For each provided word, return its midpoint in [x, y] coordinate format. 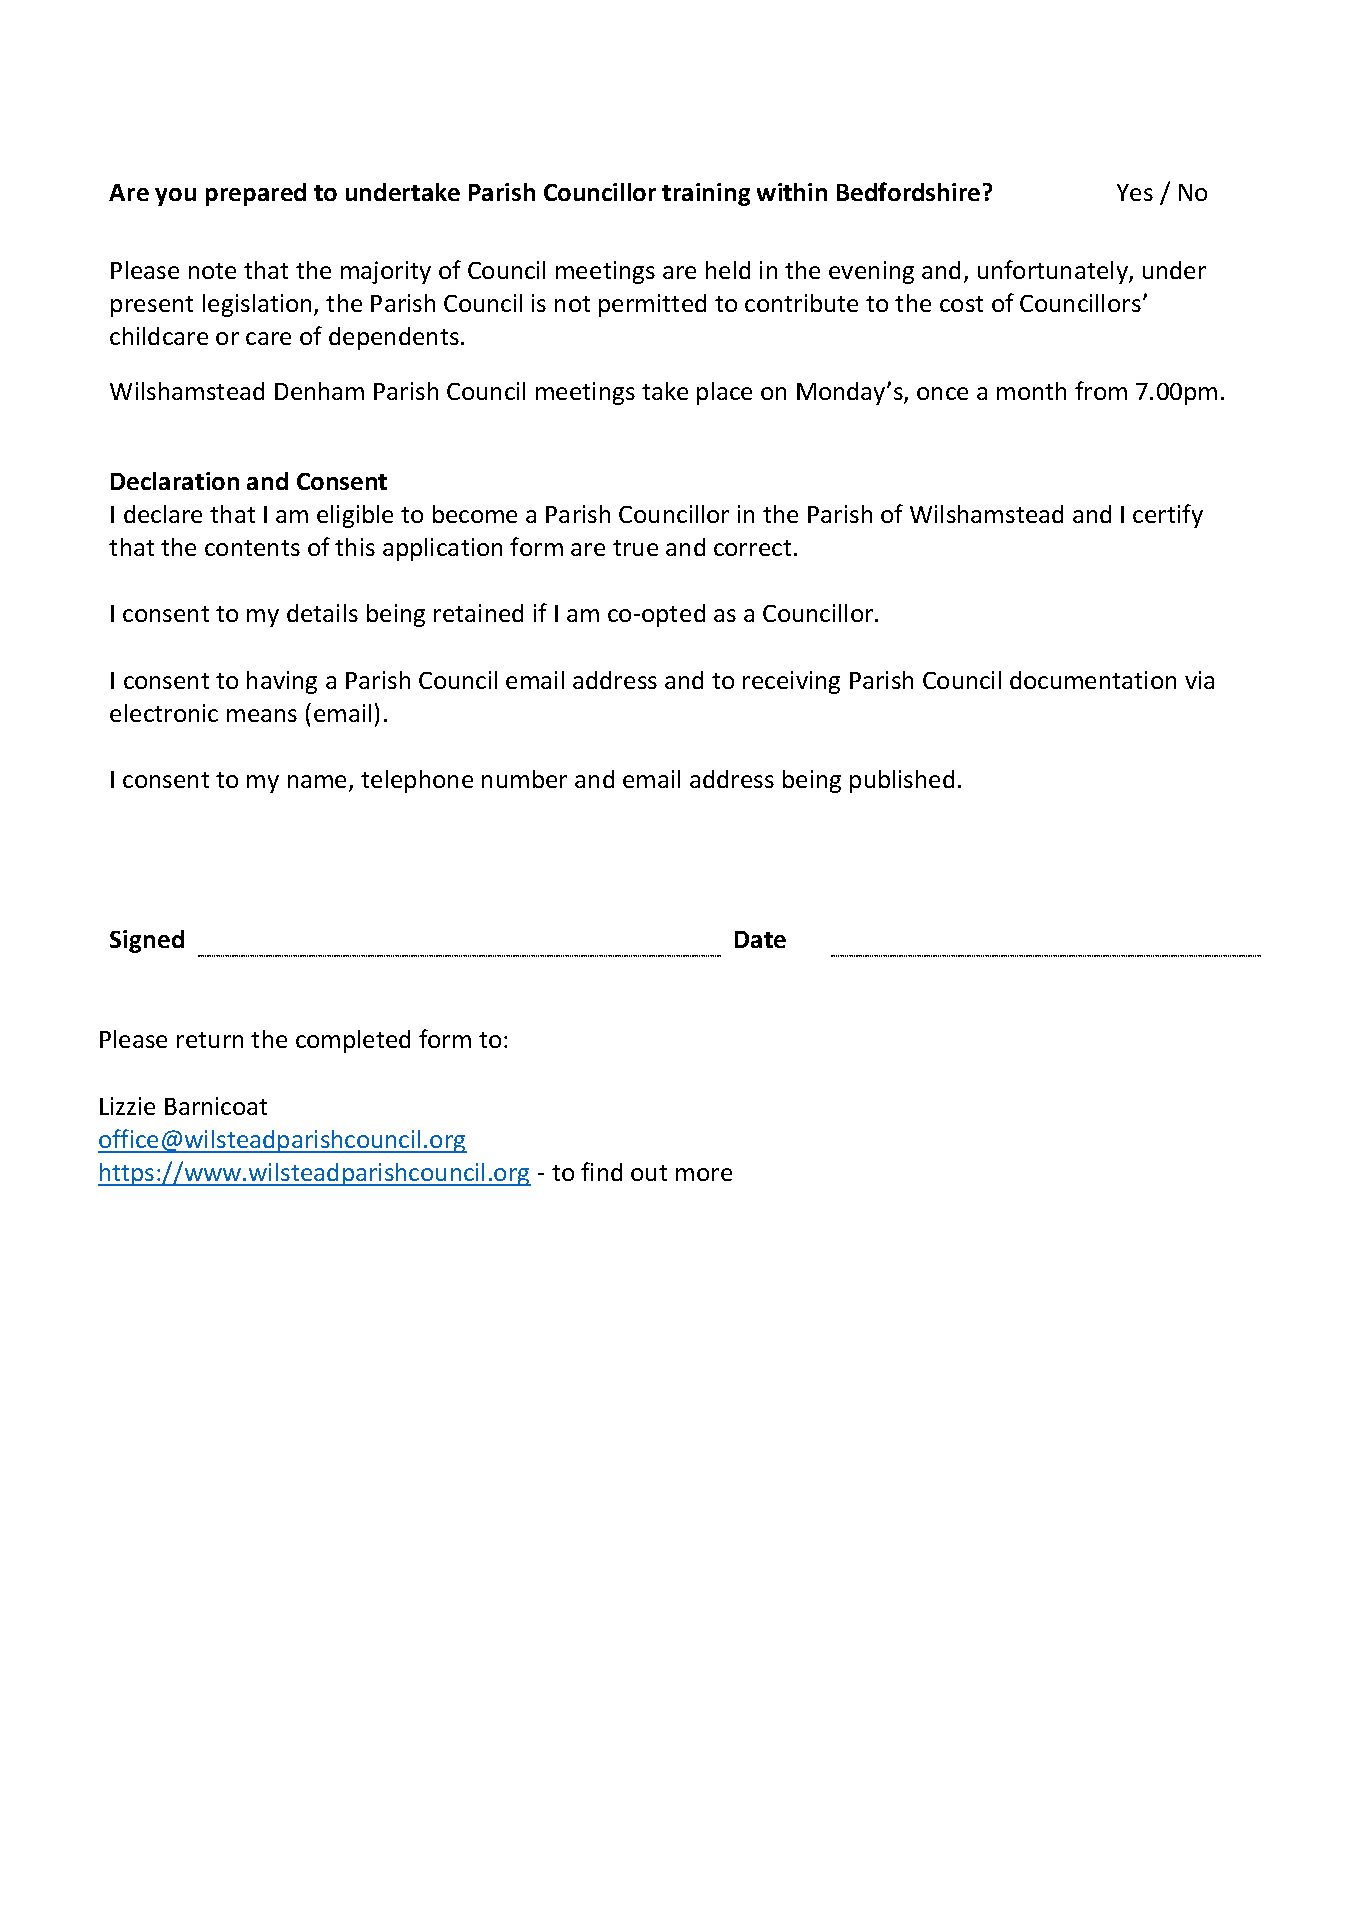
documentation [1093, 680]
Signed [147, 941]
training [706, 194]
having [282, 682]
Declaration [175, 481]
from [1101, 390]
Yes [1135, 192]
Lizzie [127, 1106]
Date [760, 939]
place [724, 393]
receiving [791, 682]
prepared [256, 194]
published [902, 781]
